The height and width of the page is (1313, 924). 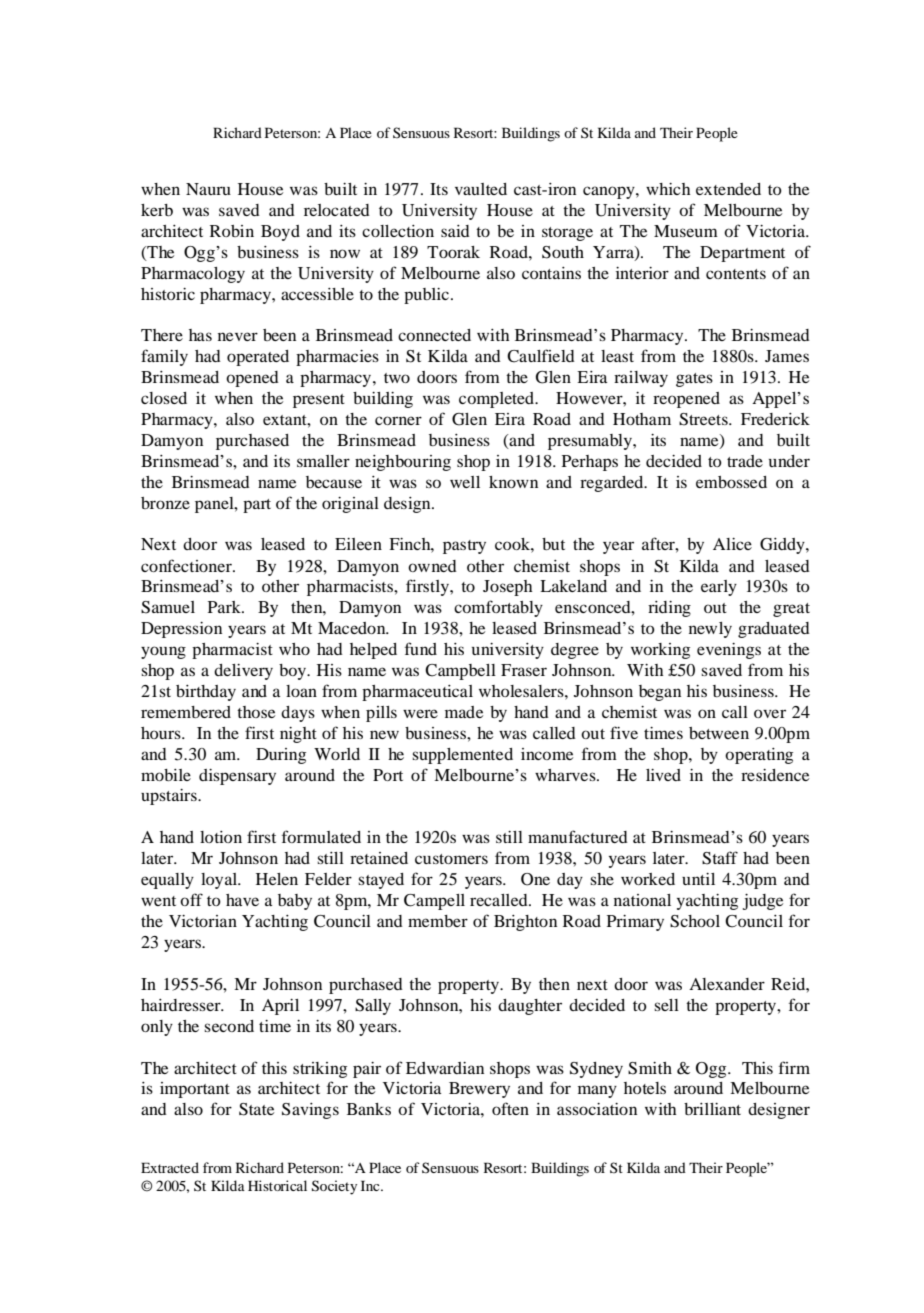 What do you see at coordinates (510, 1108) in the page?
I see `often` at bounding box center [510, 1108].
